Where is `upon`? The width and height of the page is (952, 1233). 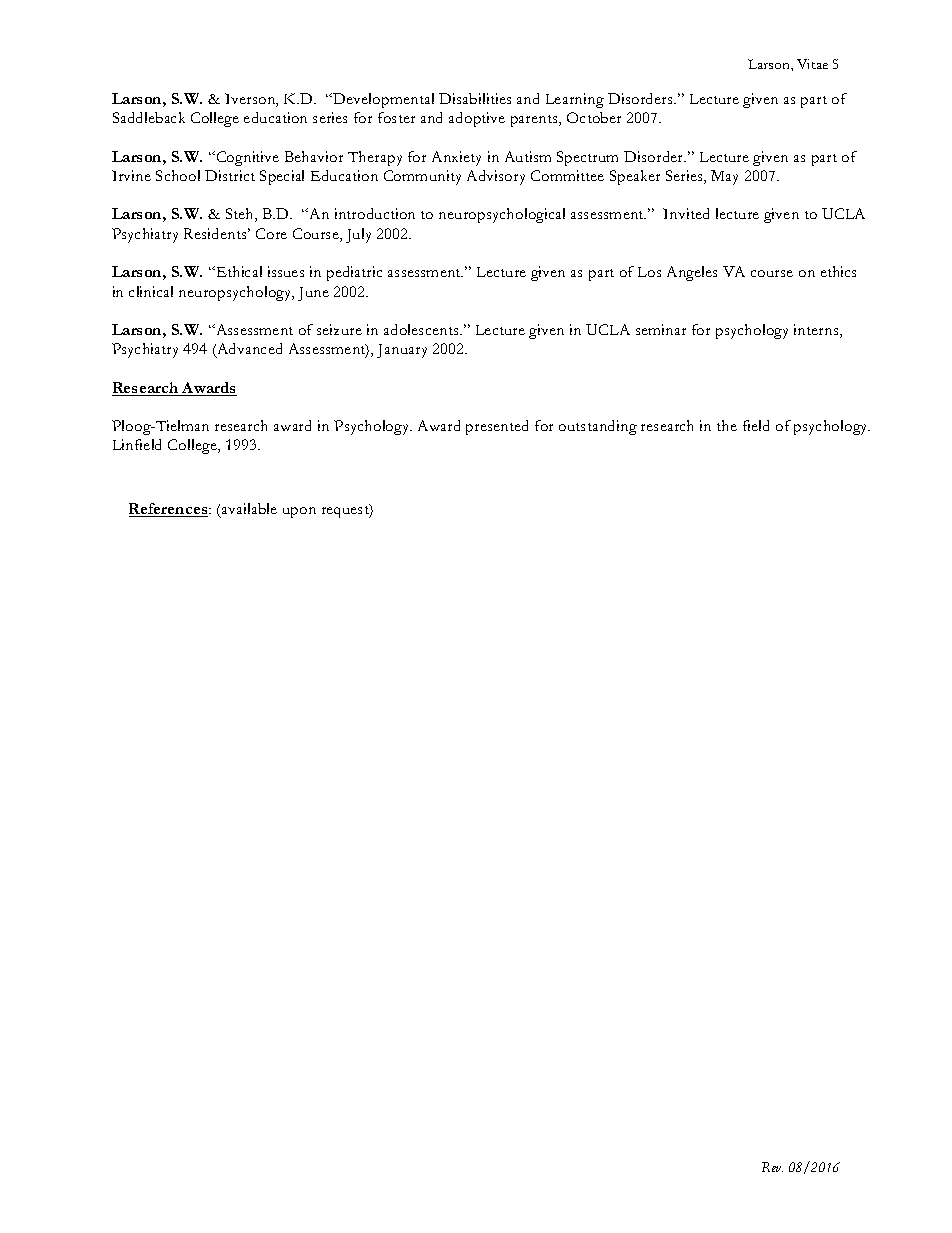
upon is located at coordinates (299, 512).
